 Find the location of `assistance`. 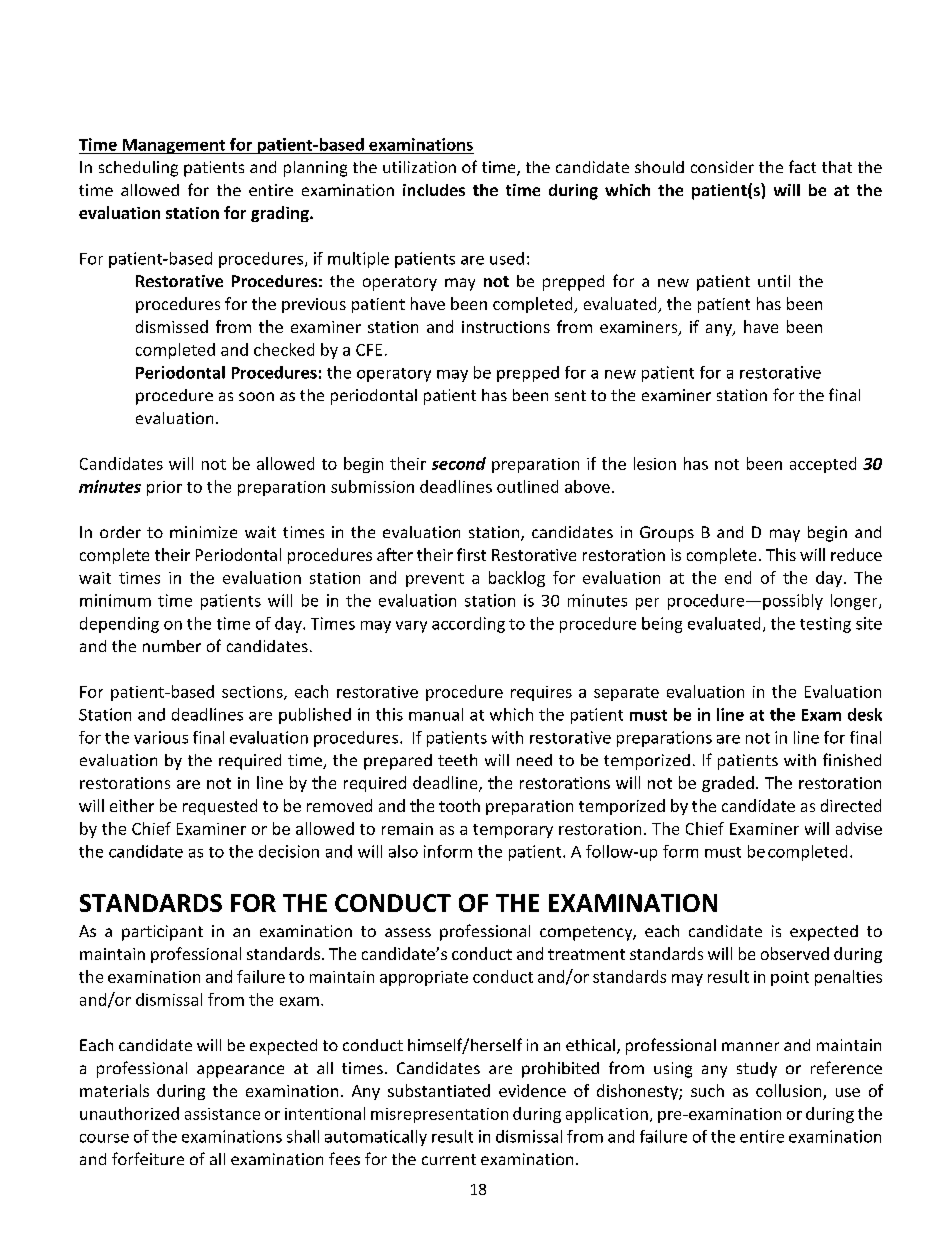

assistance is located at coordinates (222, 1114).
